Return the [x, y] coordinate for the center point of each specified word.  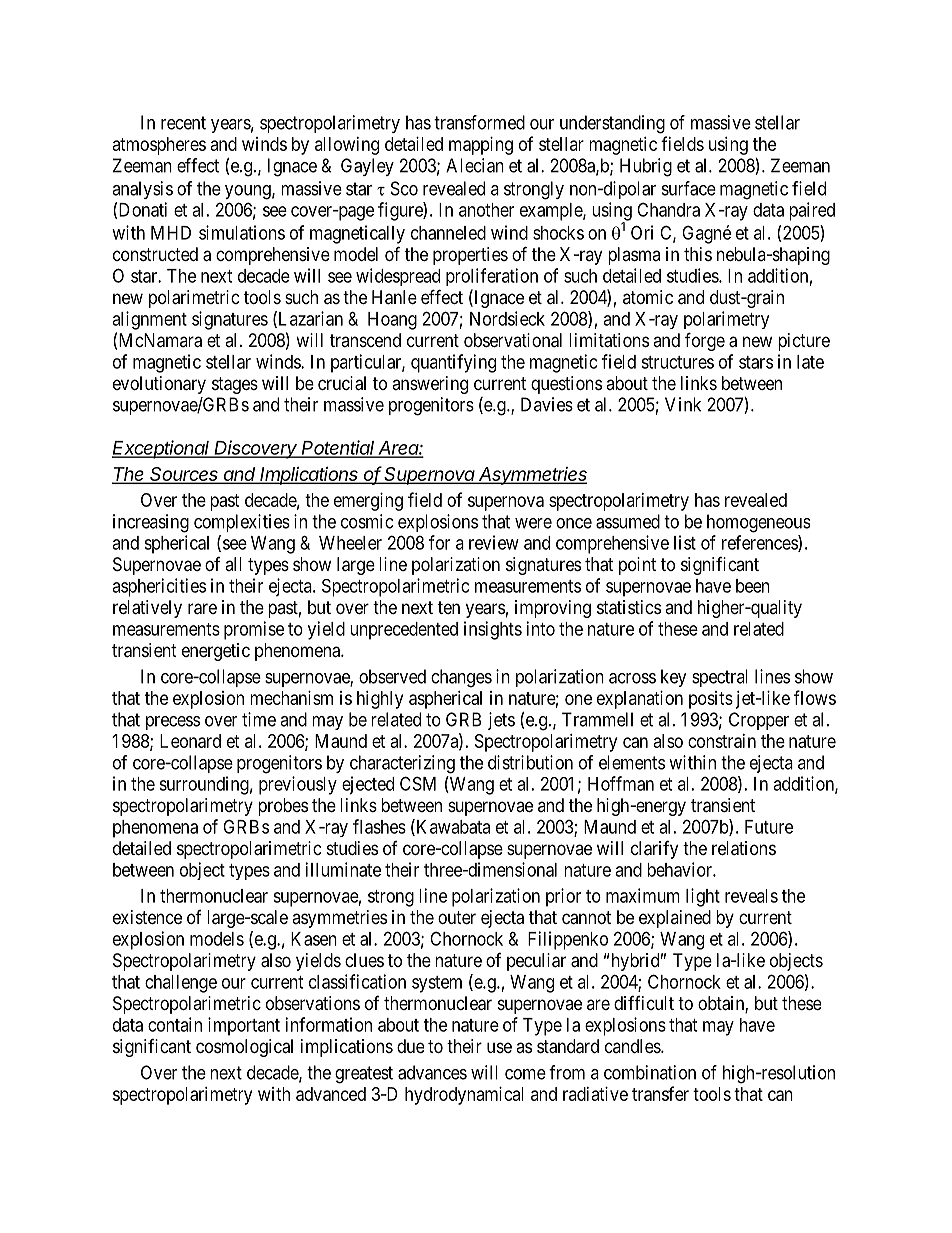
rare [202, 609]
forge [705, 341]
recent [183, 123]
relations [744, 848]
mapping [481, 146]
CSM [418, 783]
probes [283, 807]
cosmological [244, 1048]
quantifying [453, 363]
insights [493, 630]
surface [689, 188]
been [753, 586]
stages [235, 385]
